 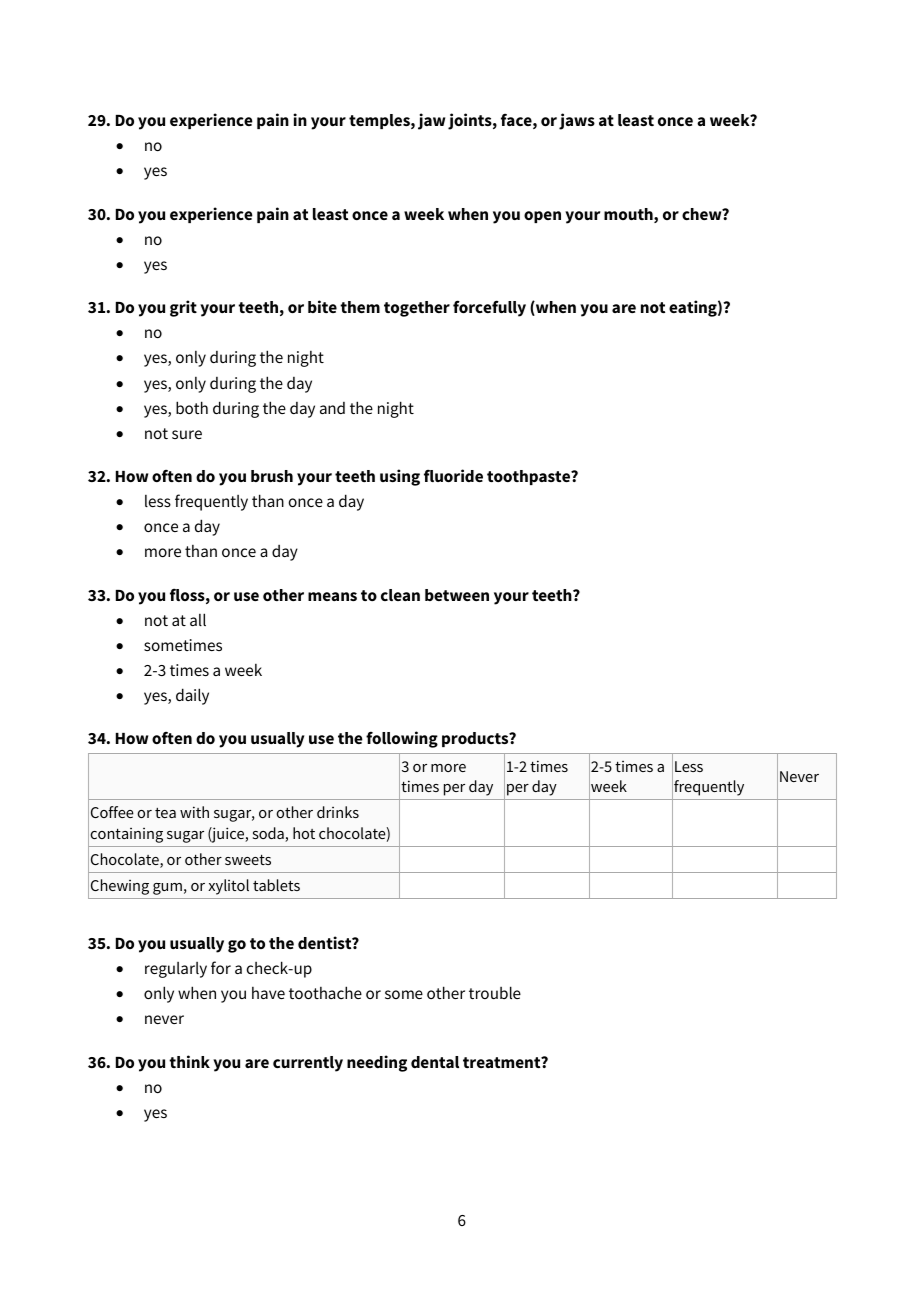 What do you see at coordinates (476, 739) in the screenshot?
I see `products` at bounding box center [476, 739].
